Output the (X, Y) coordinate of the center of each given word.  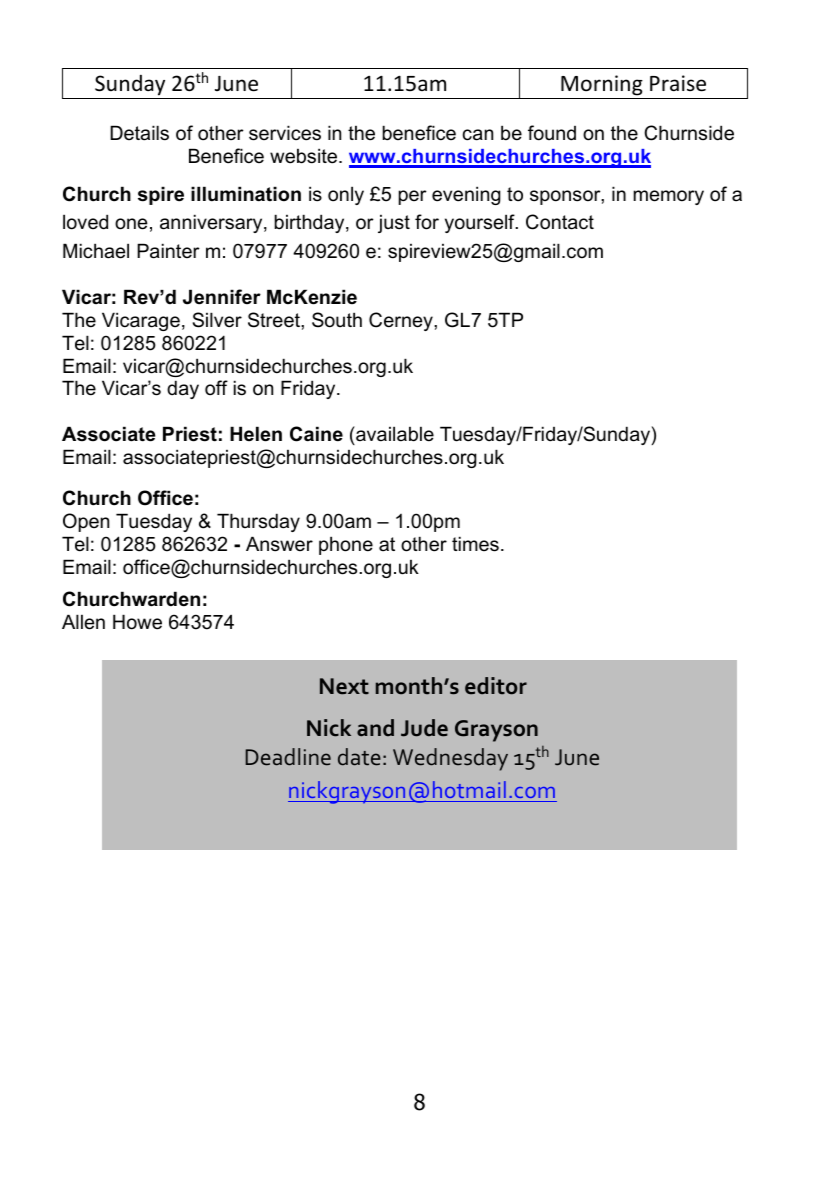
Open (86, 522)
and (375, 728)
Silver (217, 320)
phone (346, 545)
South (337, 320)
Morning (602, 85)
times (475, 544)
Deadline (288, 757)
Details (139, 133)
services (285, 133)
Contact (560, 222)
